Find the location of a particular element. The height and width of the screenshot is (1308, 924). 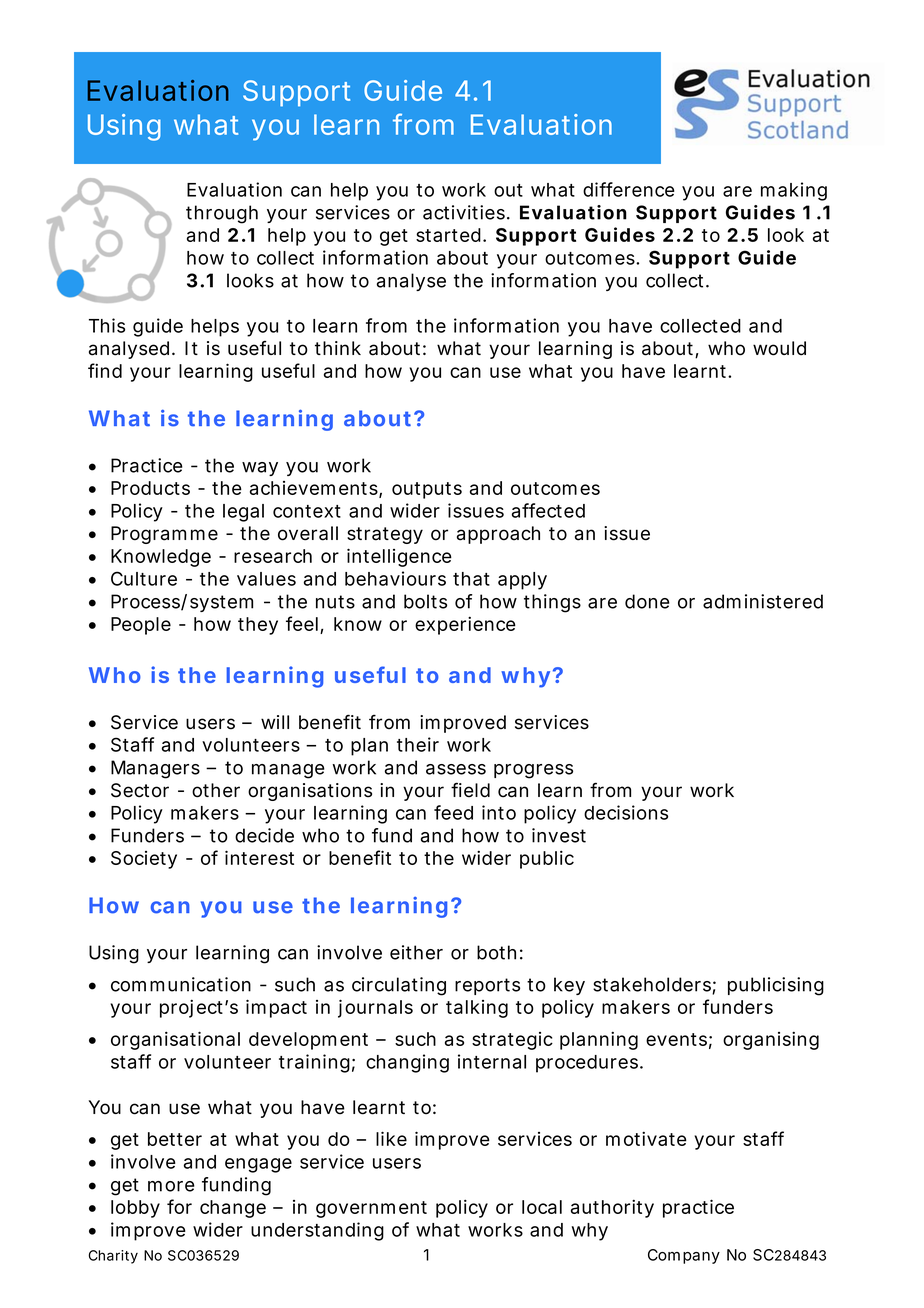

started is located at coordinates (448, 235).
